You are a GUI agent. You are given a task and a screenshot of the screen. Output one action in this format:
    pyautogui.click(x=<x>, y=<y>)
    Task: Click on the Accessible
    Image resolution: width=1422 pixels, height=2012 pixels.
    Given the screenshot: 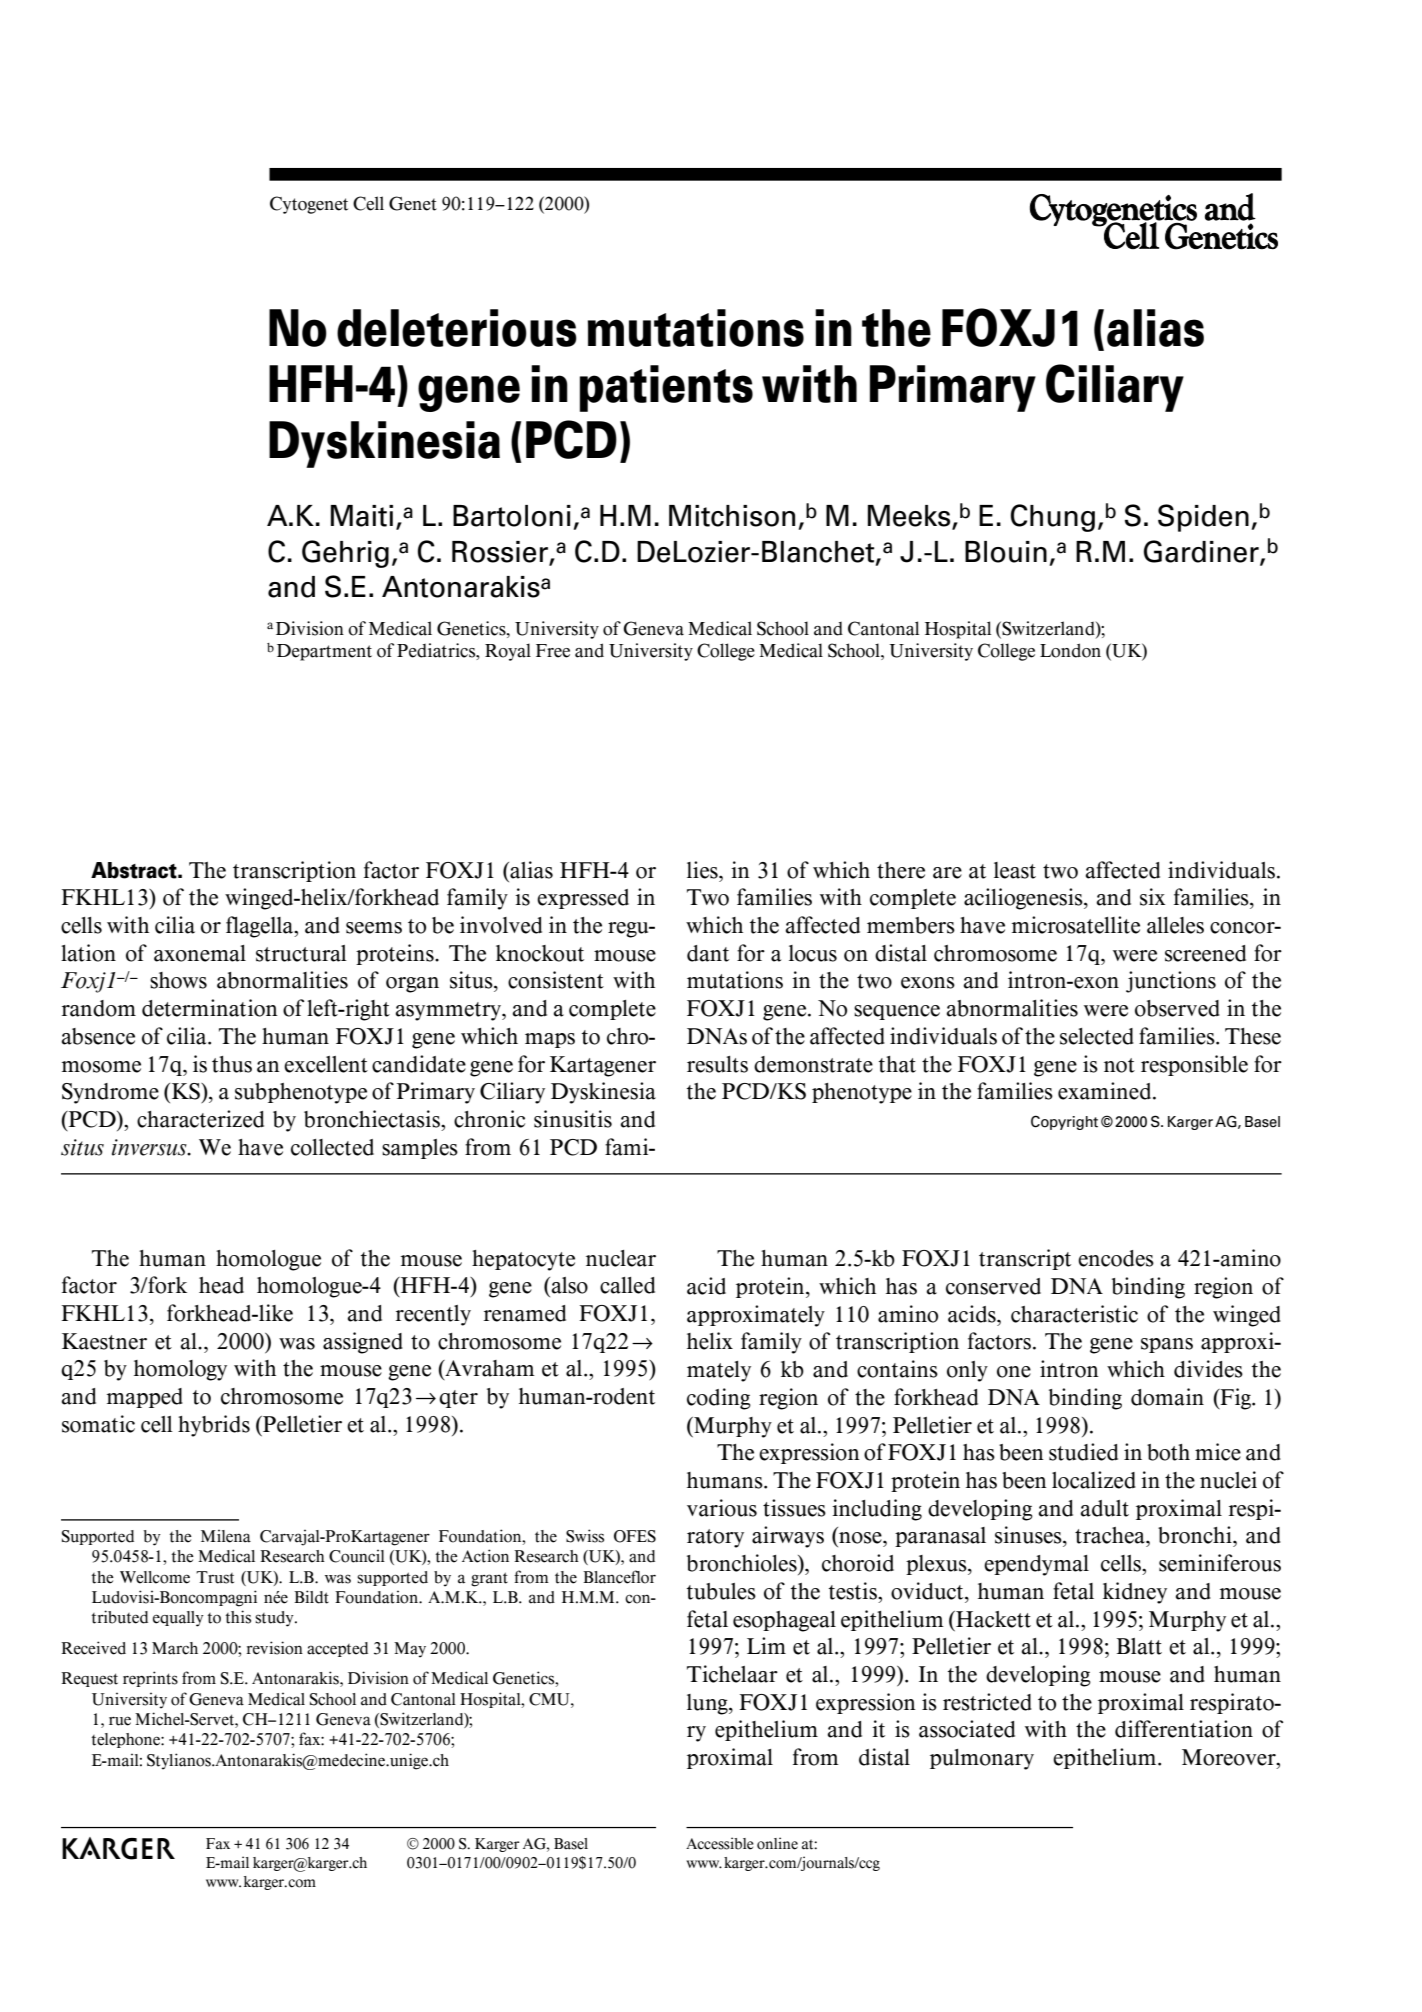 What is the action you would take?
    pyautogui.click(x=720, y=1843)
